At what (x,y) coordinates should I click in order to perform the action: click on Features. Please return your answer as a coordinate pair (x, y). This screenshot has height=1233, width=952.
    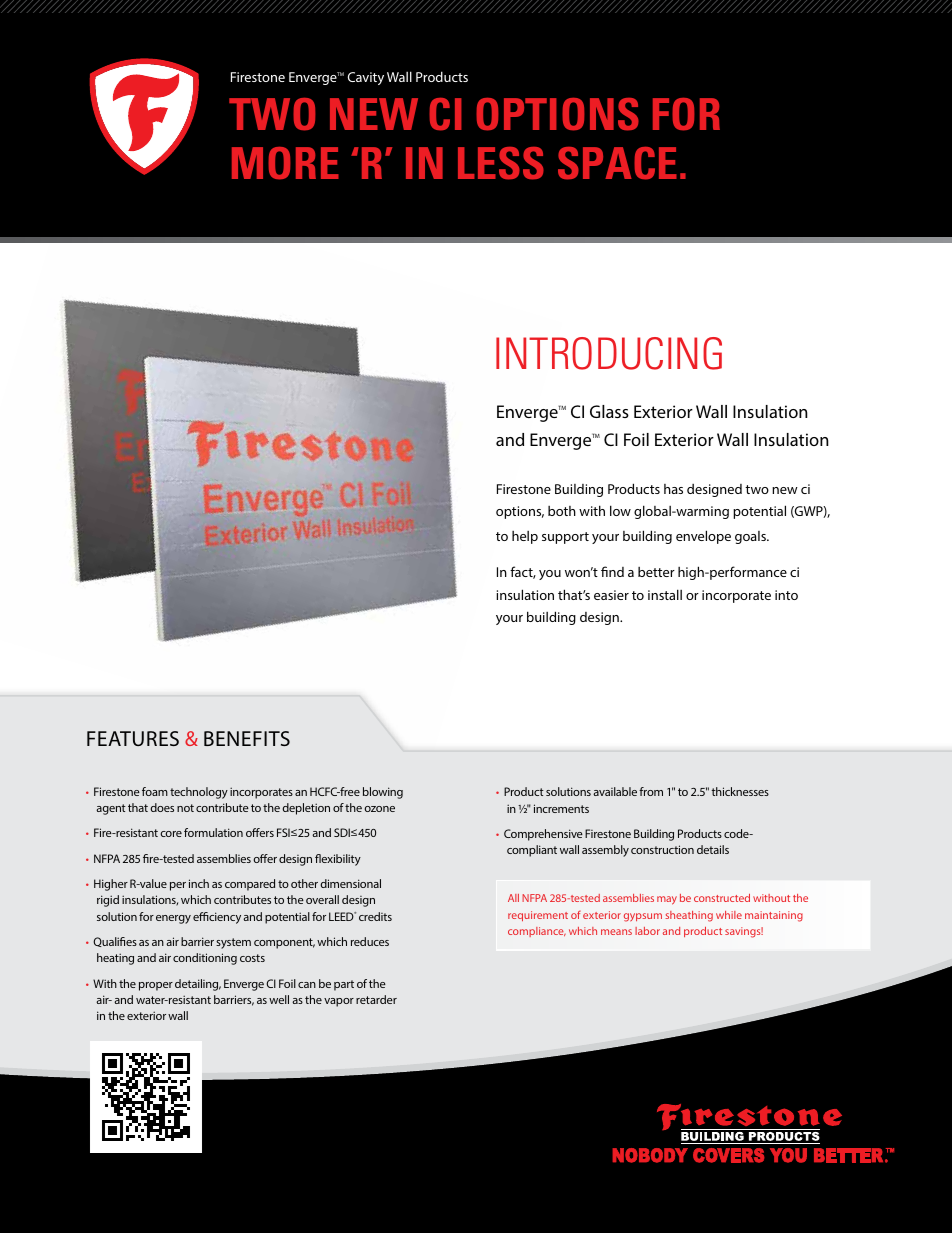
    Looking at the image, I should click on (133, 738).
